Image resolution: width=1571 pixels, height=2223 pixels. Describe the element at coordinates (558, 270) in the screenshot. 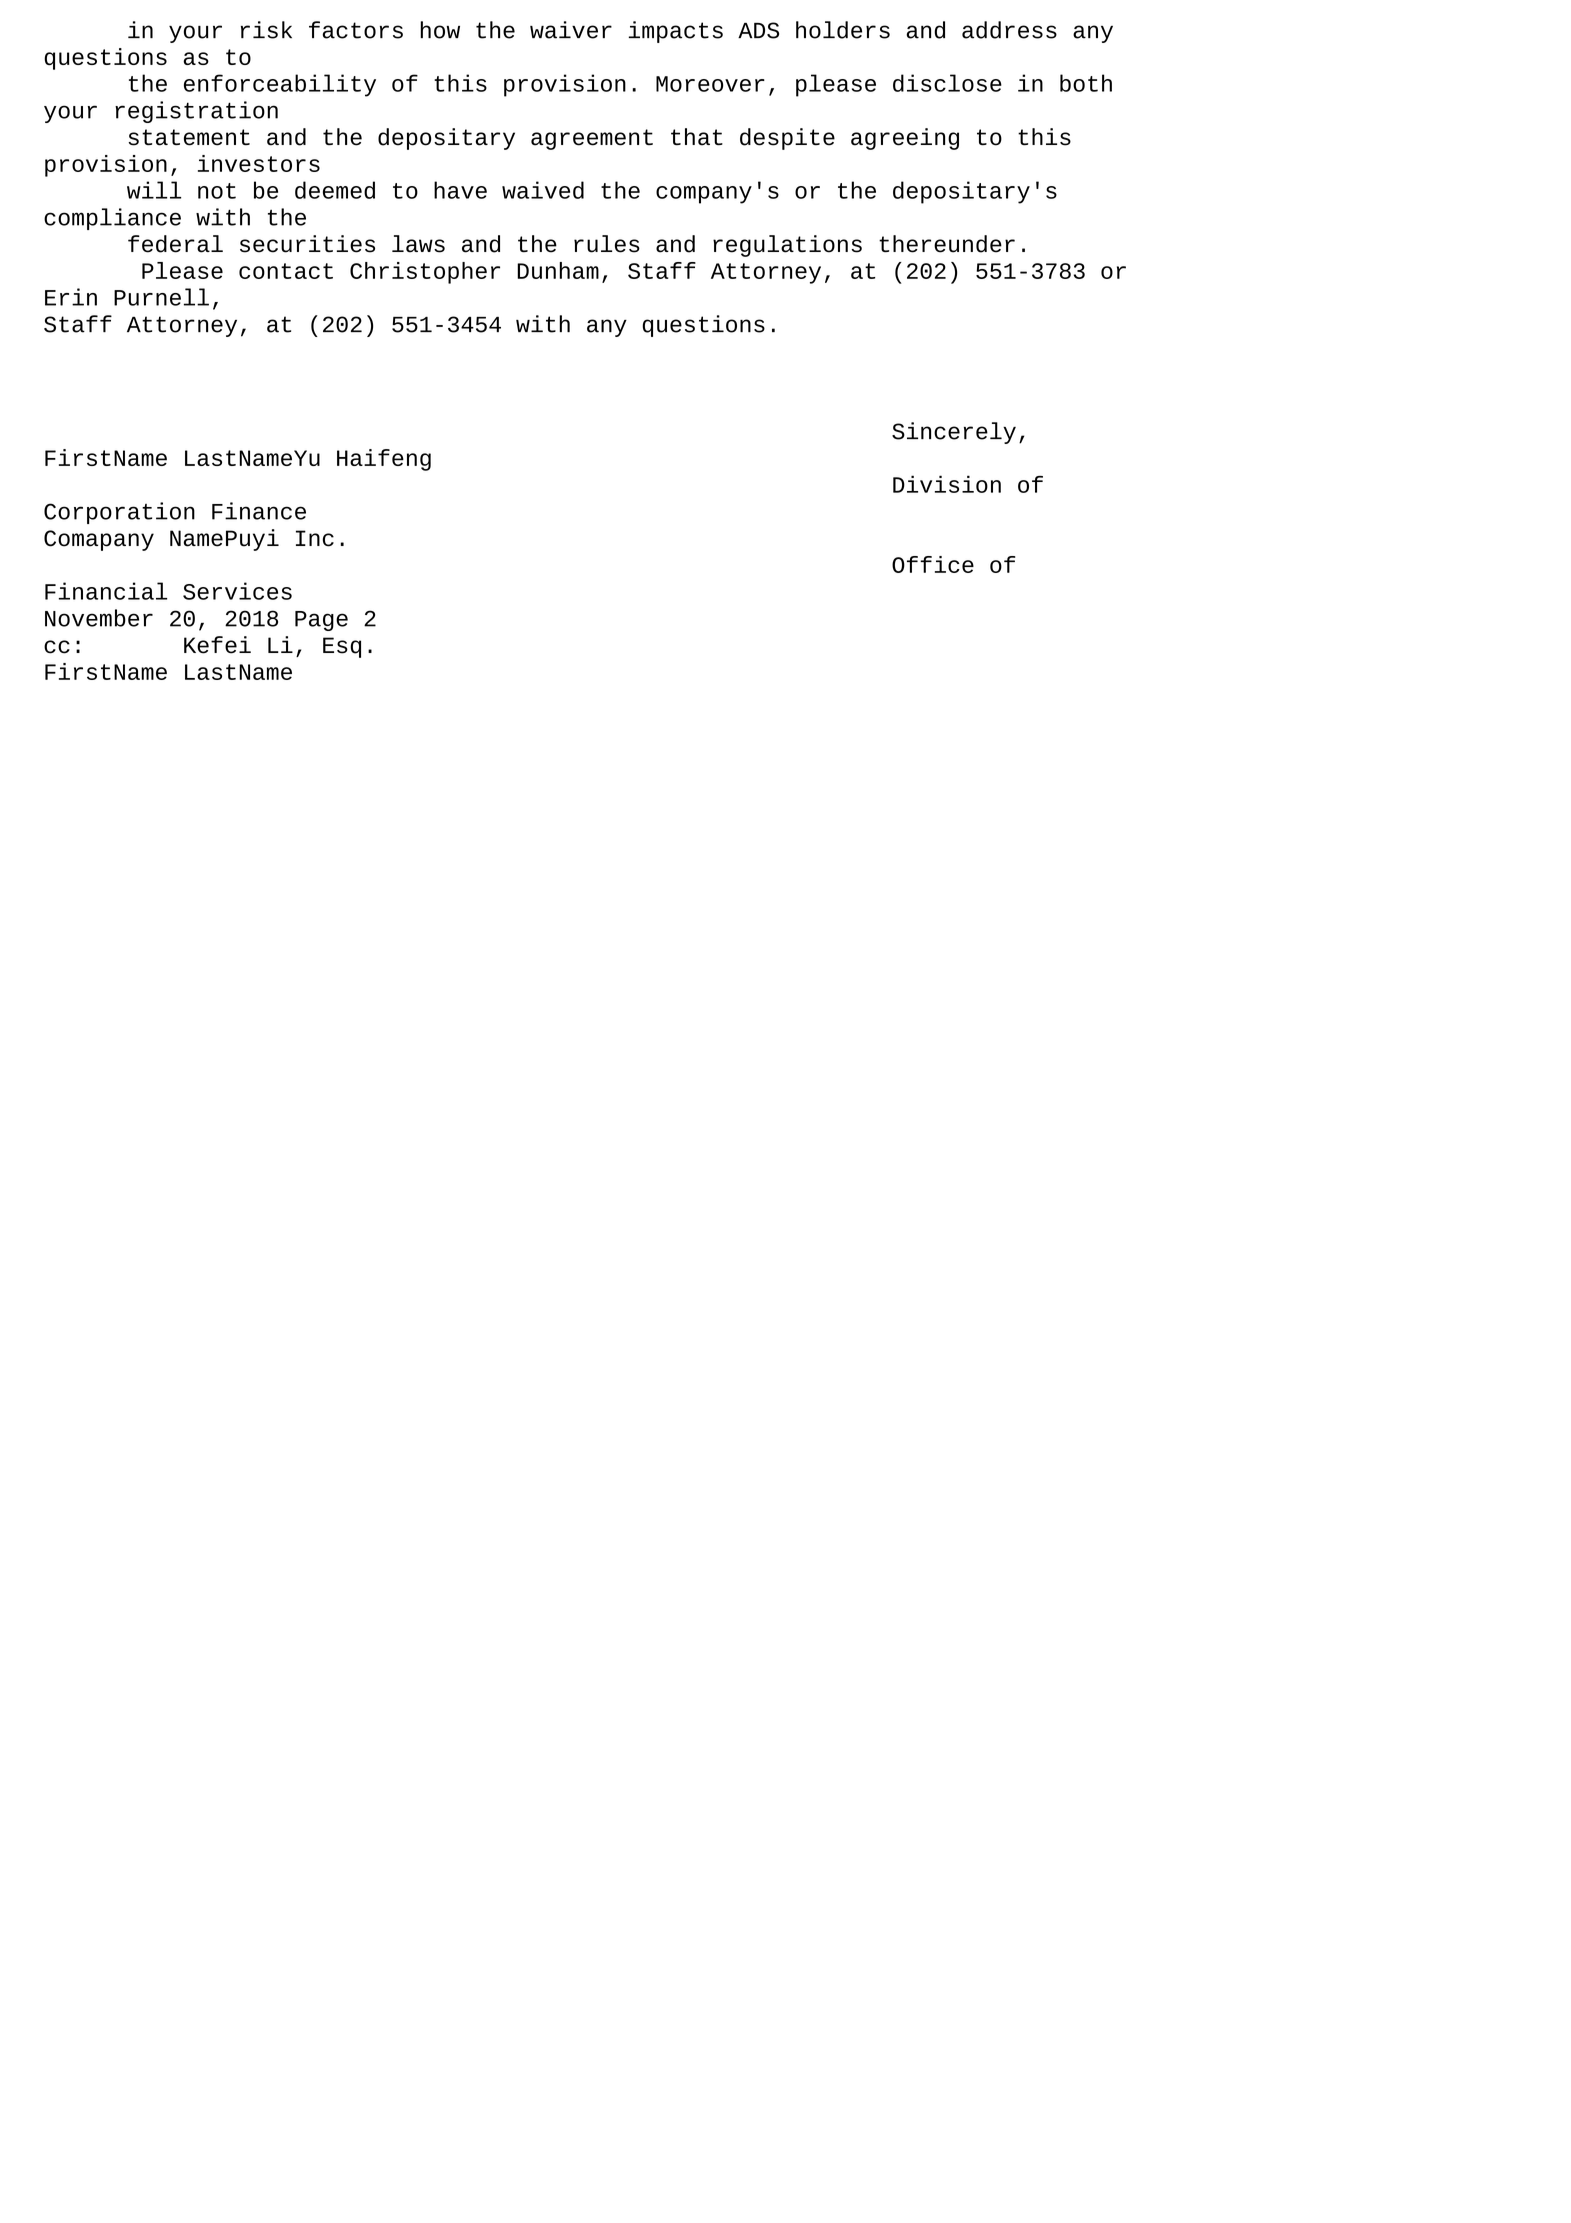

I see `Dunham` at that location.
